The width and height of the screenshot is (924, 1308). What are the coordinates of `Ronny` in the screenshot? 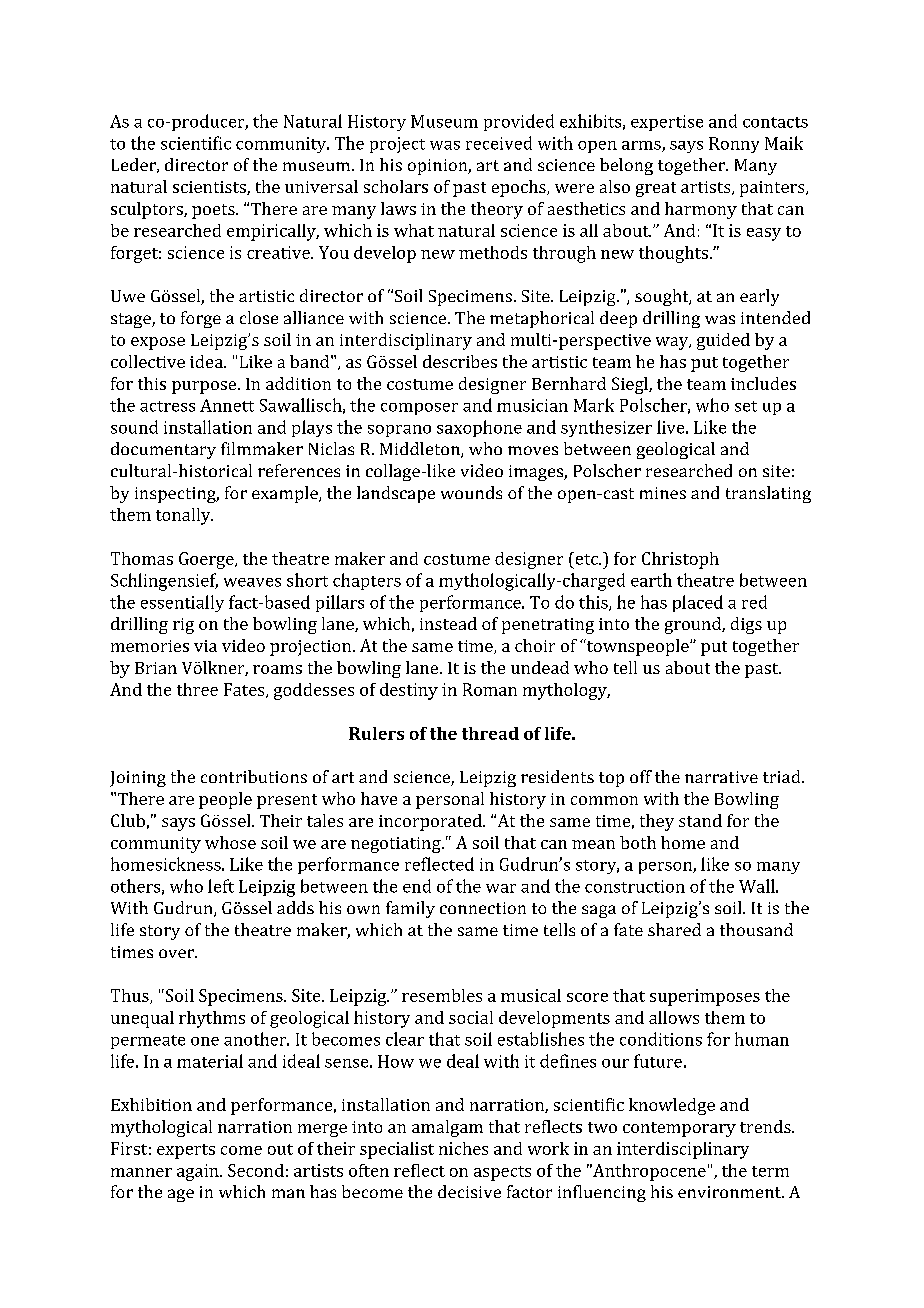 It's located at (734, 145).
